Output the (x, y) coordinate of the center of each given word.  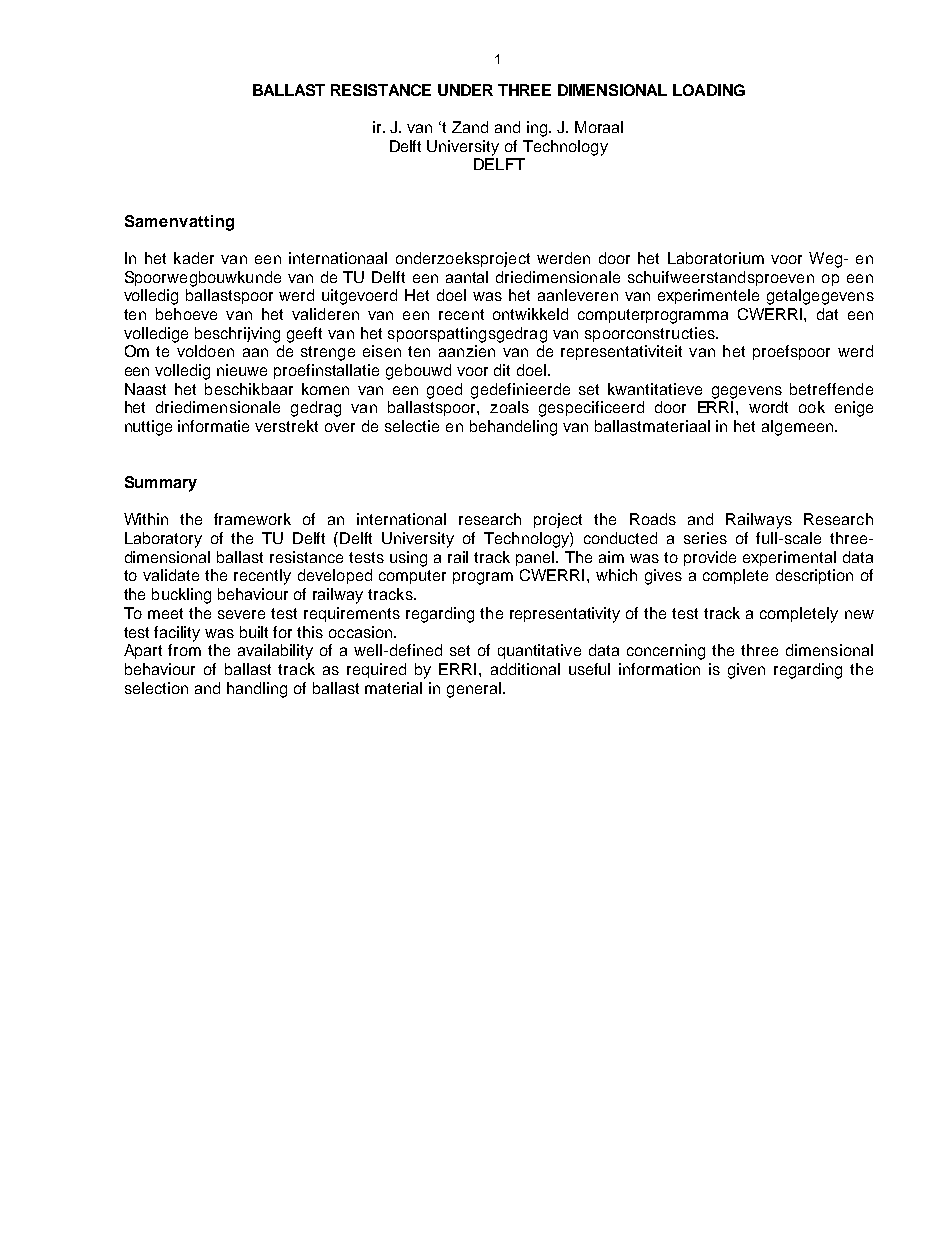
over (340, 427)
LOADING (709, 90)
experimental (789, 558)
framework (252, 519)
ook (812, 407)
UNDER (465, 90)
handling (257, 690)
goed (444, 391)
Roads (653, 519)
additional (525, 669)
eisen (382, 351)
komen (325, 389)
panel (536, 558)
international (401, 519)
